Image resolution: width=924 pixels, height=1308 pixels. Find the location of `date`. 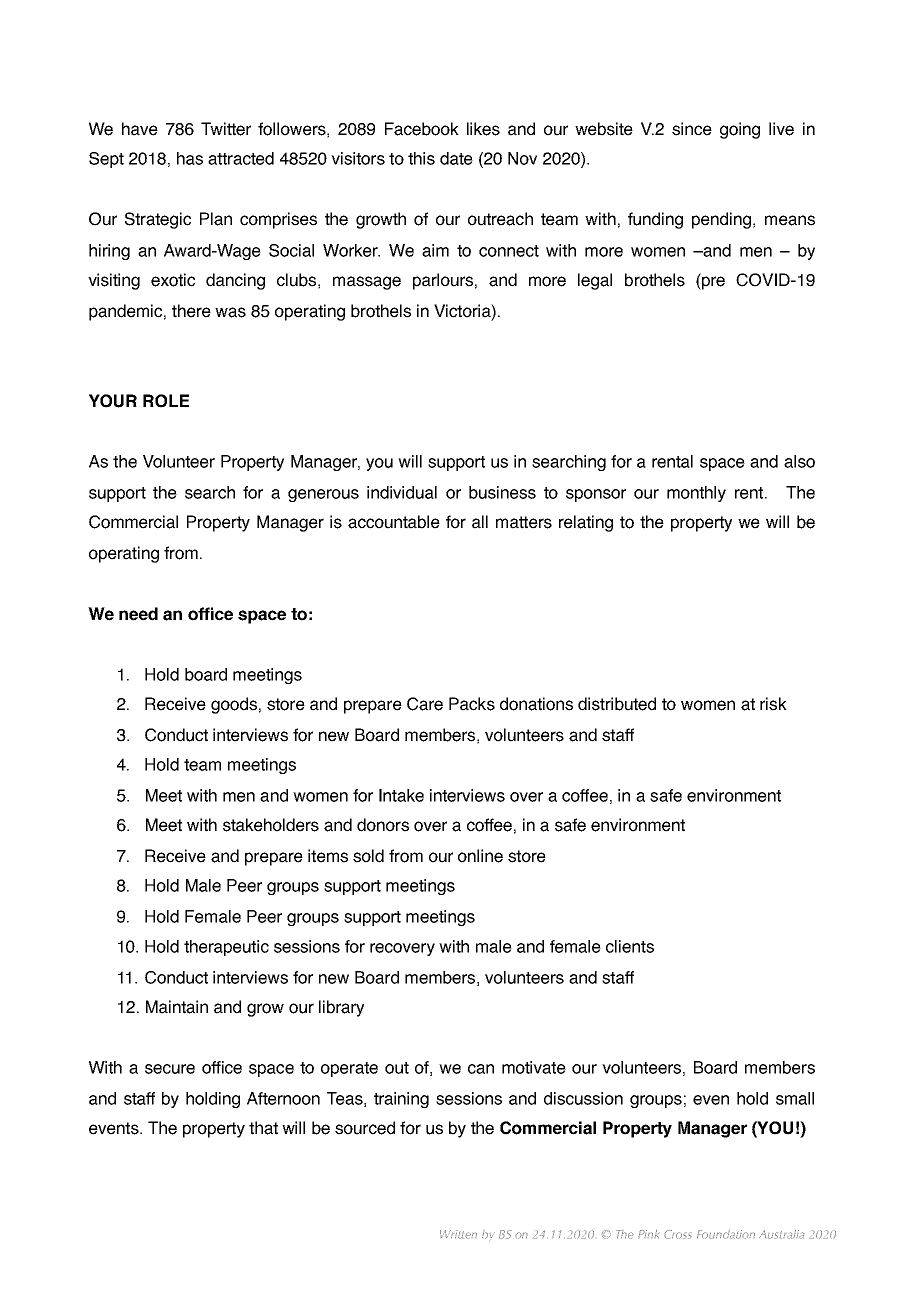

date is located at coordinates (456, 158).
